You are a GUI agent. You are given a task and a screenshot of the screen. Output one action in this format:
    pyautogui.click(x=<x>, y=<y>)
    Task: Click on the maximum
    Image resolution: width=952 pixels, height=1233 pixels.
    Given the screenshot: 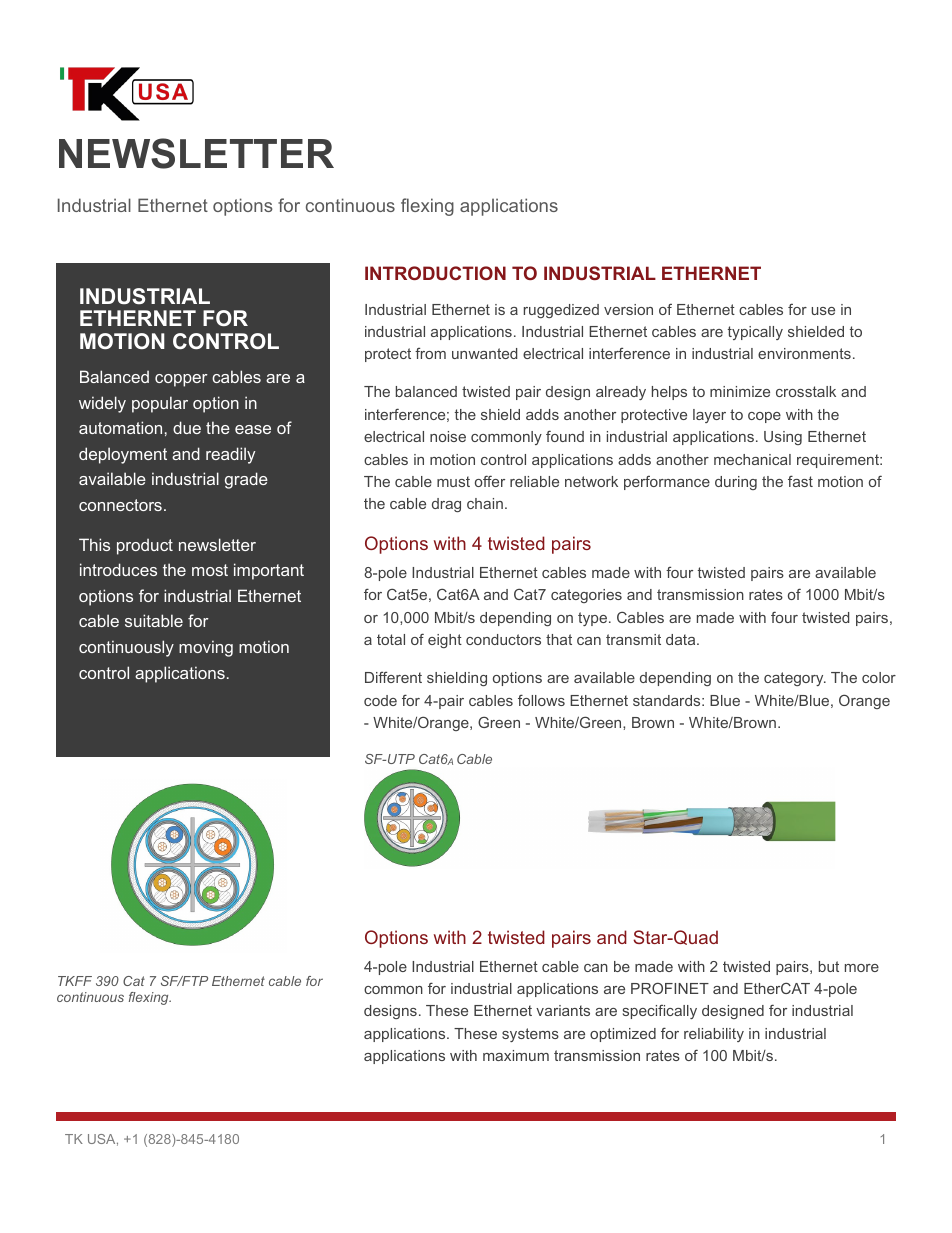 What is the action you would take?
    pyautogui.click(x=516, y=1055)
